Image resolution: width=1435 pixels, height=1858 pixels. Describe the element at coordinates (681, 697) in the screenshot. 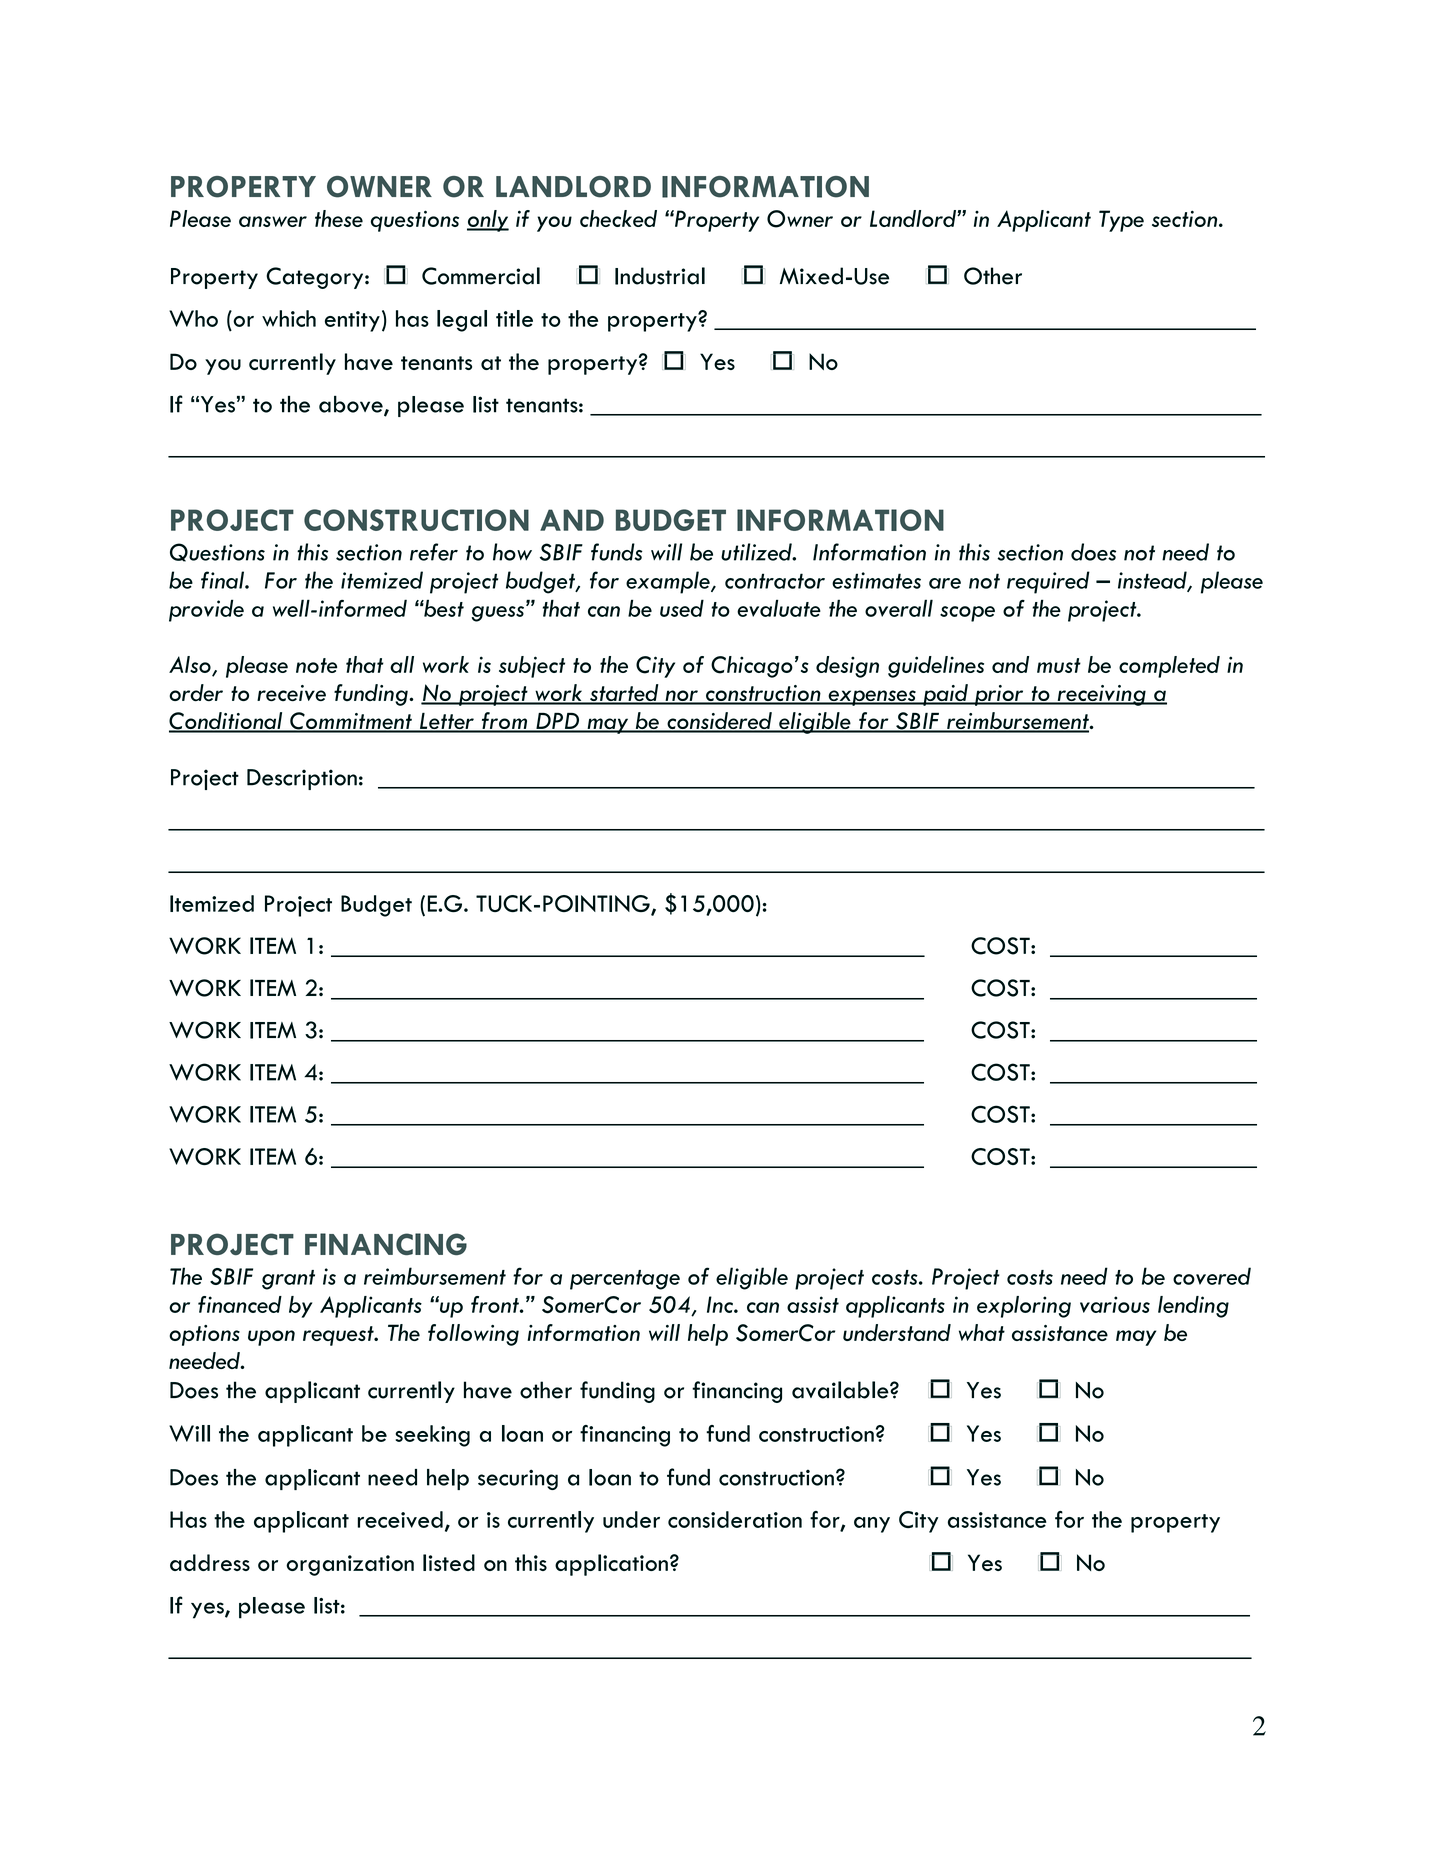

I see `nor` at that location.
